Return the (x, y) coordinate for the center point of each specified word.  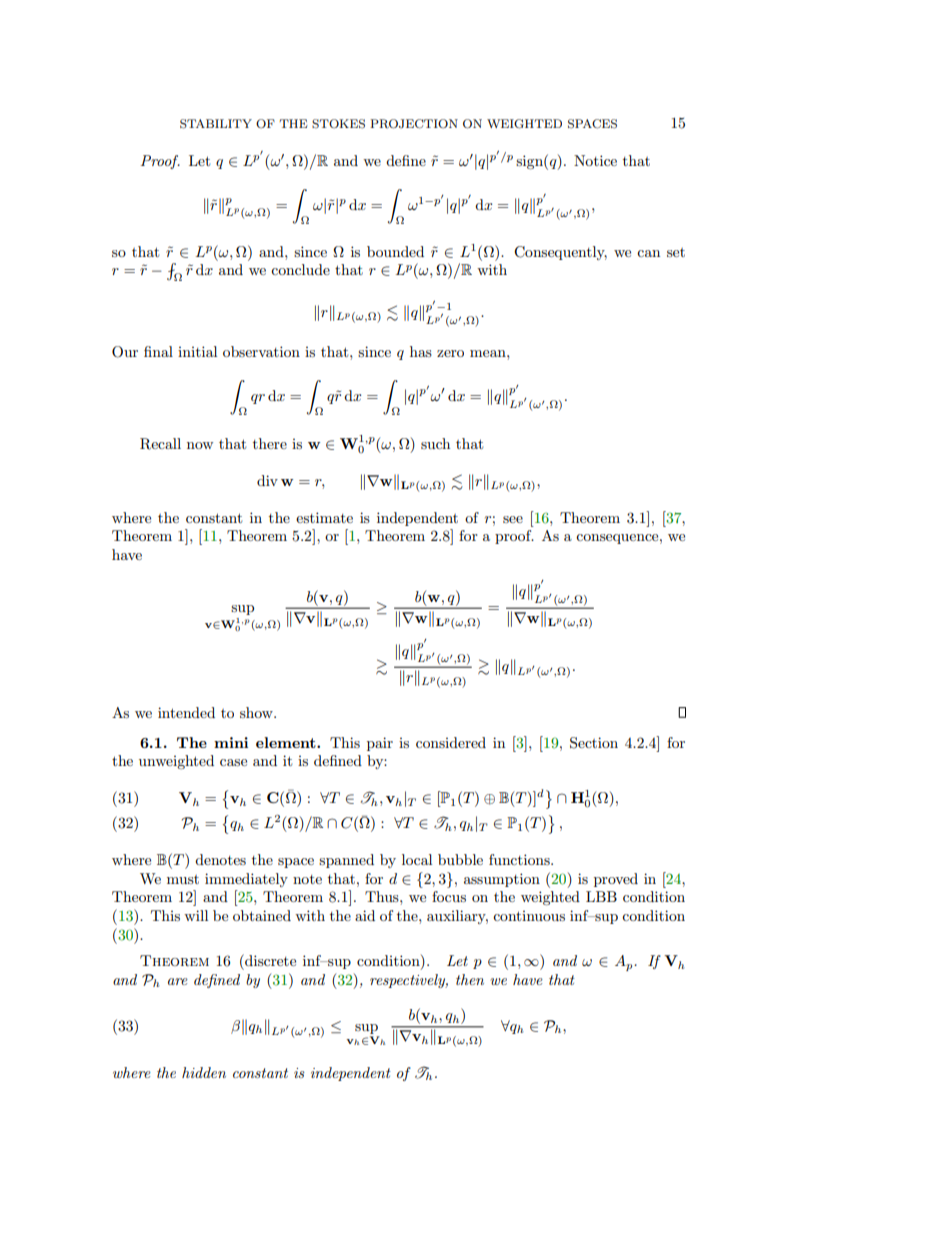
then (470, 979)
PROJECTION (414, 124)
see (513, 519)
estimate (324, 517)
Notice (595, 160)
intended (186, 712)
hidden (204, 1072)
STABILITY (216, 124)
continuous (529, 916)
